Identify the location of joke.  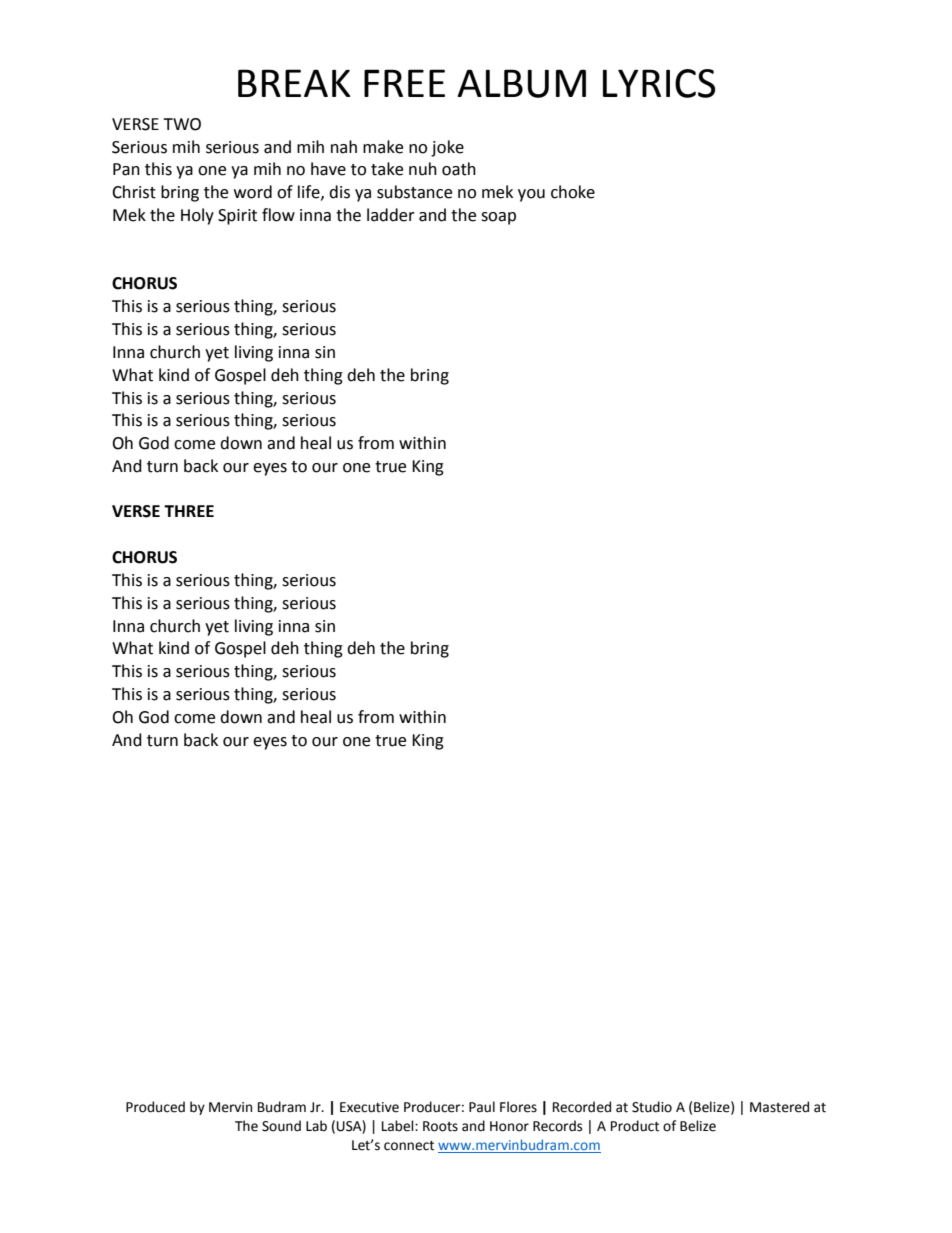
(447, 148).
